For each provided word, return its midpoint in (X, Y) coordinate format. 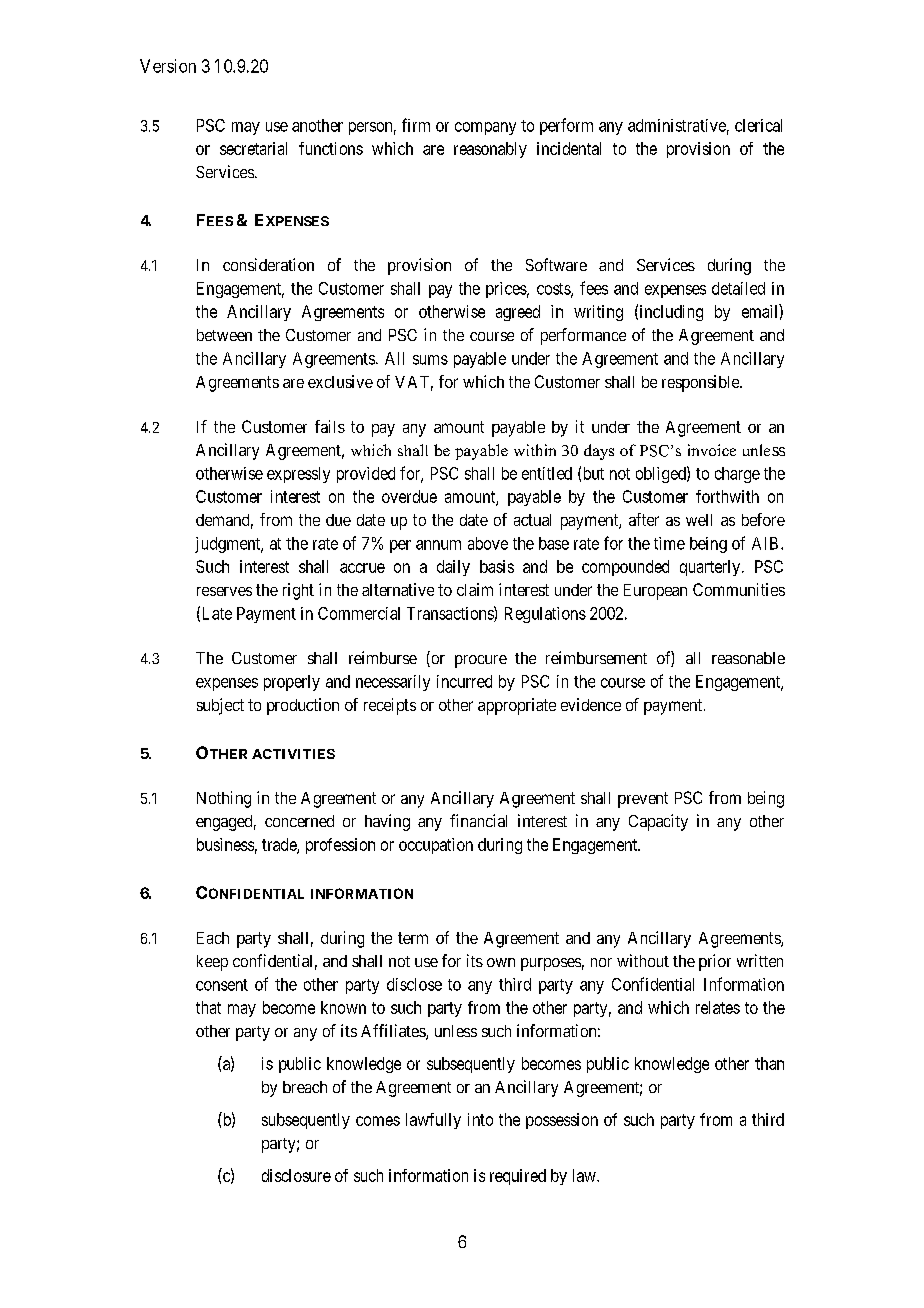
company (485, 128)
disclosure (296, 1175)
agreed (518, 313)
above (488, 543)
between (224, 335)
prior (715, 962)
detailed (738, 288)
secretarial (253, 148)
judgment (229, 545)
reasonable (748, 658)
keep (212, 963)
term (413, 938)
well (699, 520)
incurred (464, 681)
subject (220, 706)
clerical (758, 125)
